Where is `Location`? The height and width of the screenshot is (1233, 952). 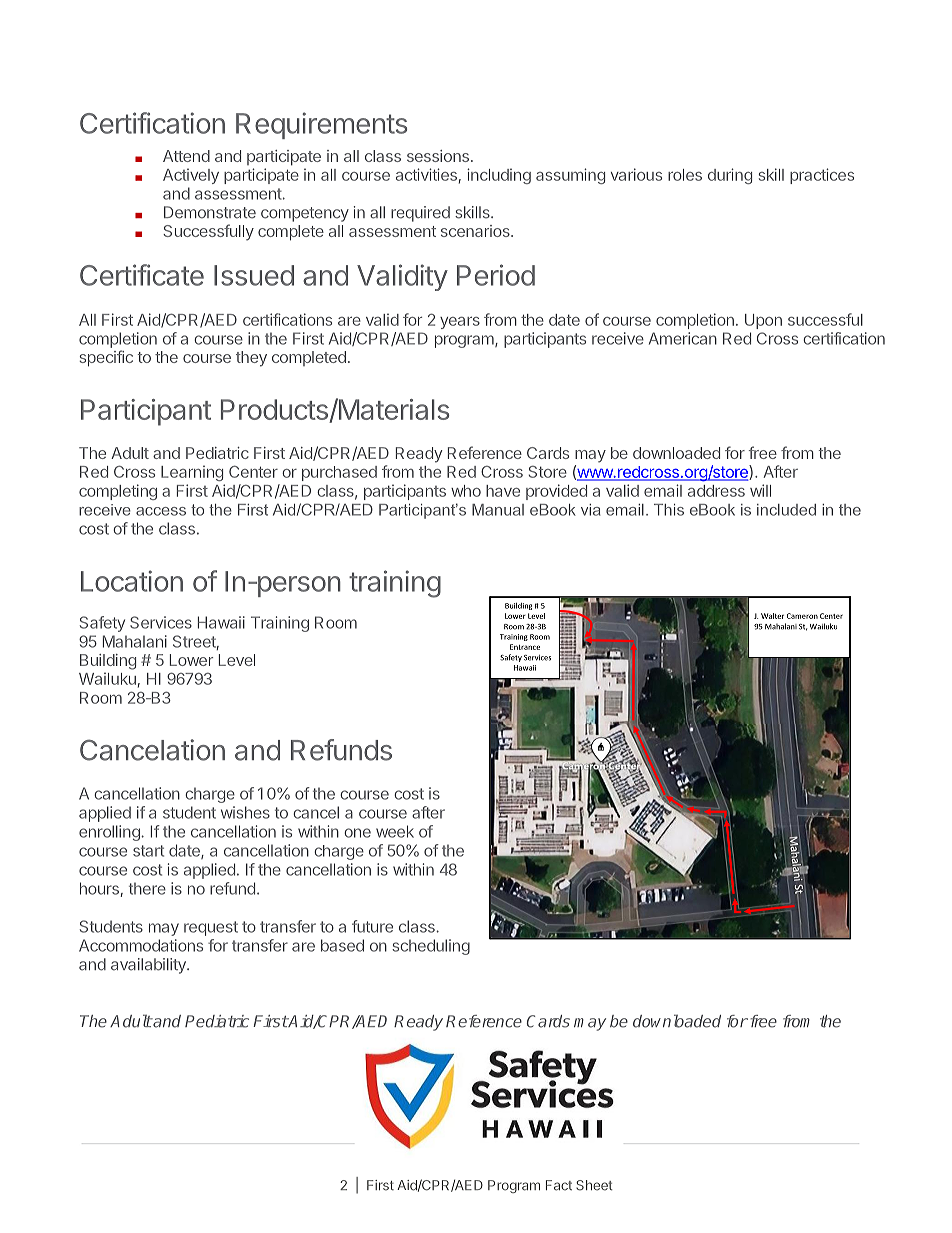 Location is located at coordinates (132, 581).
